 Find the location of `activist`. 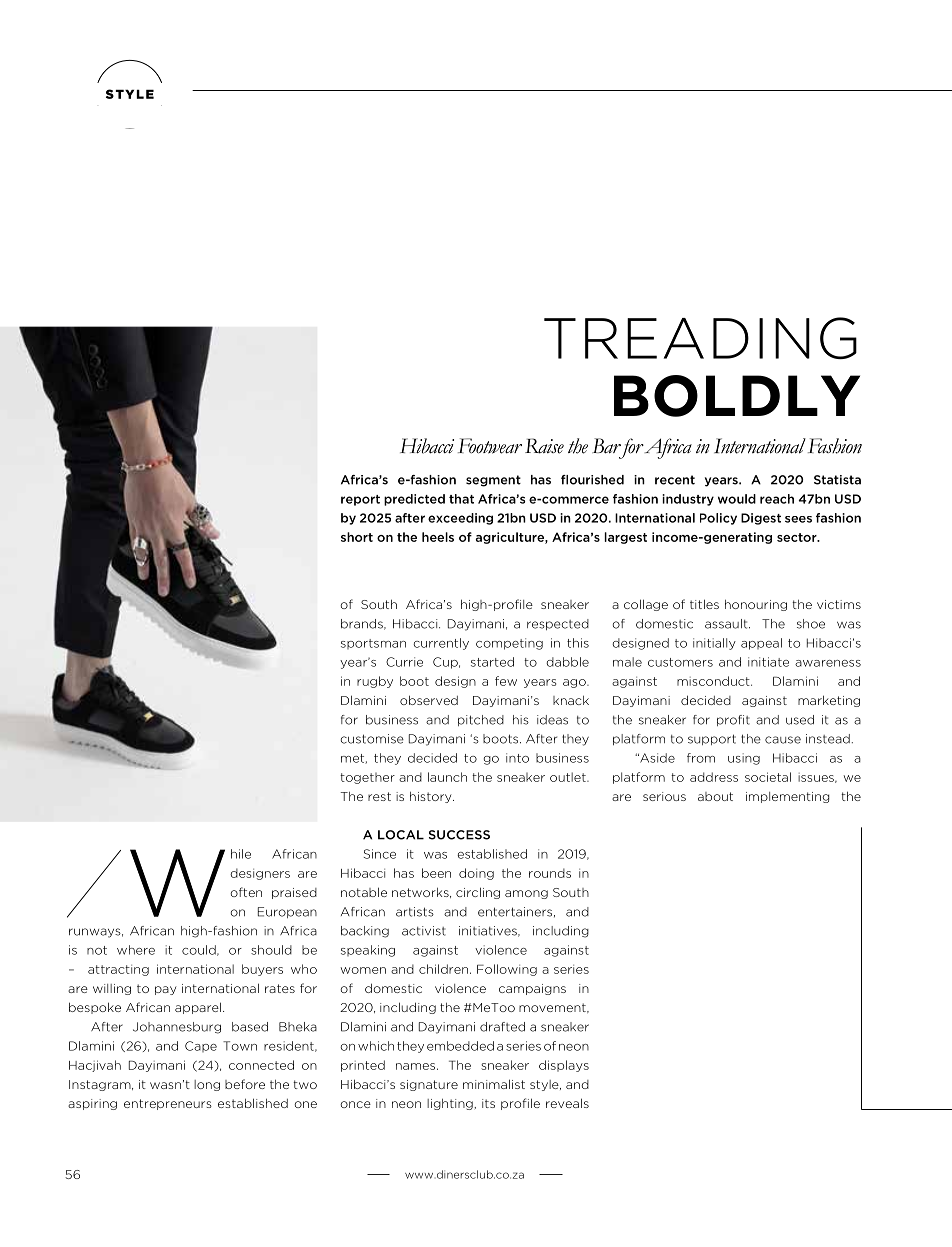

activist is located at coordinates (424, 931).
